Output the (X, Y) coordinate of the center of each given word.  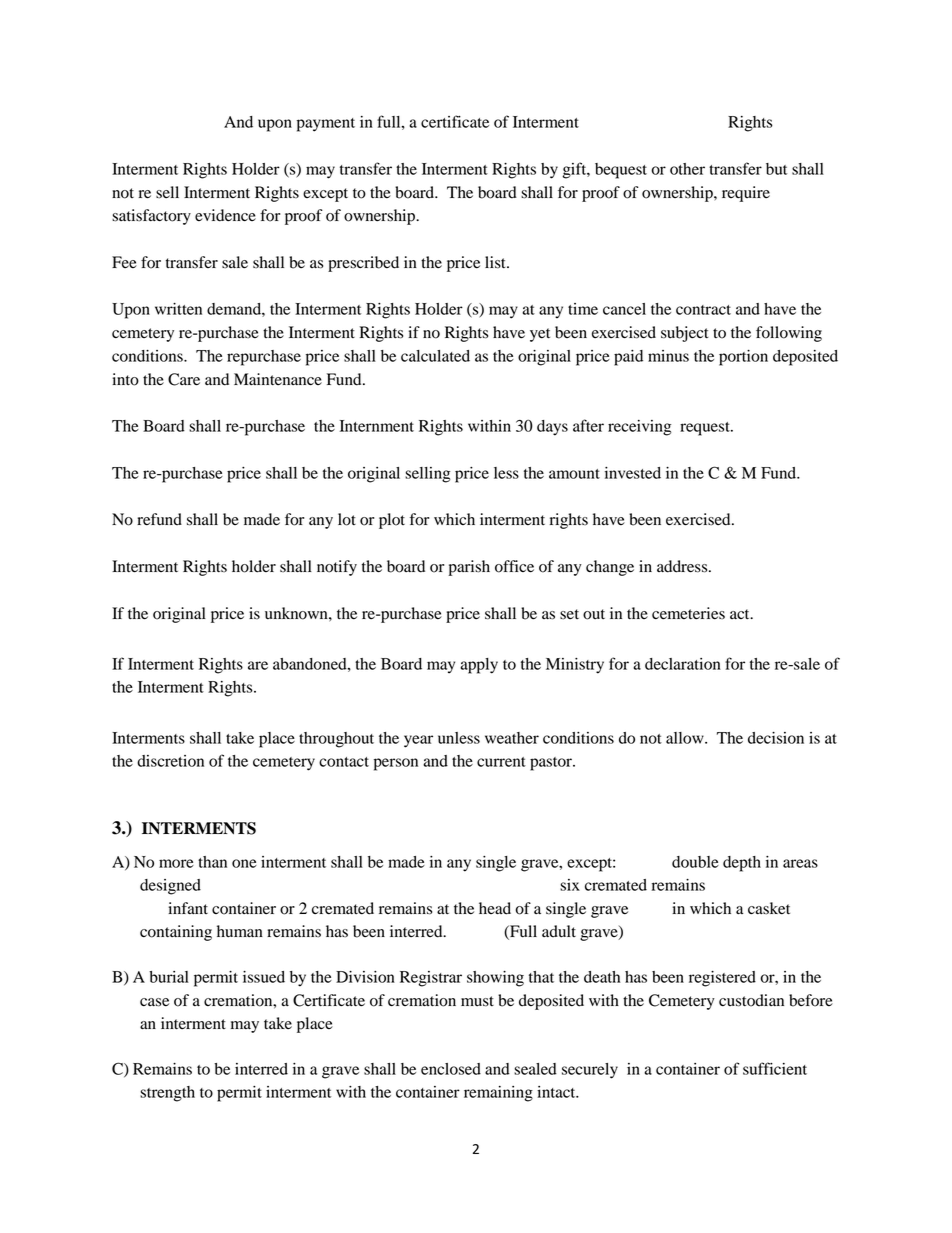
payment (326, 125)
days (552, 428)
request (706, 429)
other (687, 169)
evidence (225, 215)
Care (184, 379)
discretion (170, 761)
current (501, 762)
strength (167, 1094)
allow (686, 738)
